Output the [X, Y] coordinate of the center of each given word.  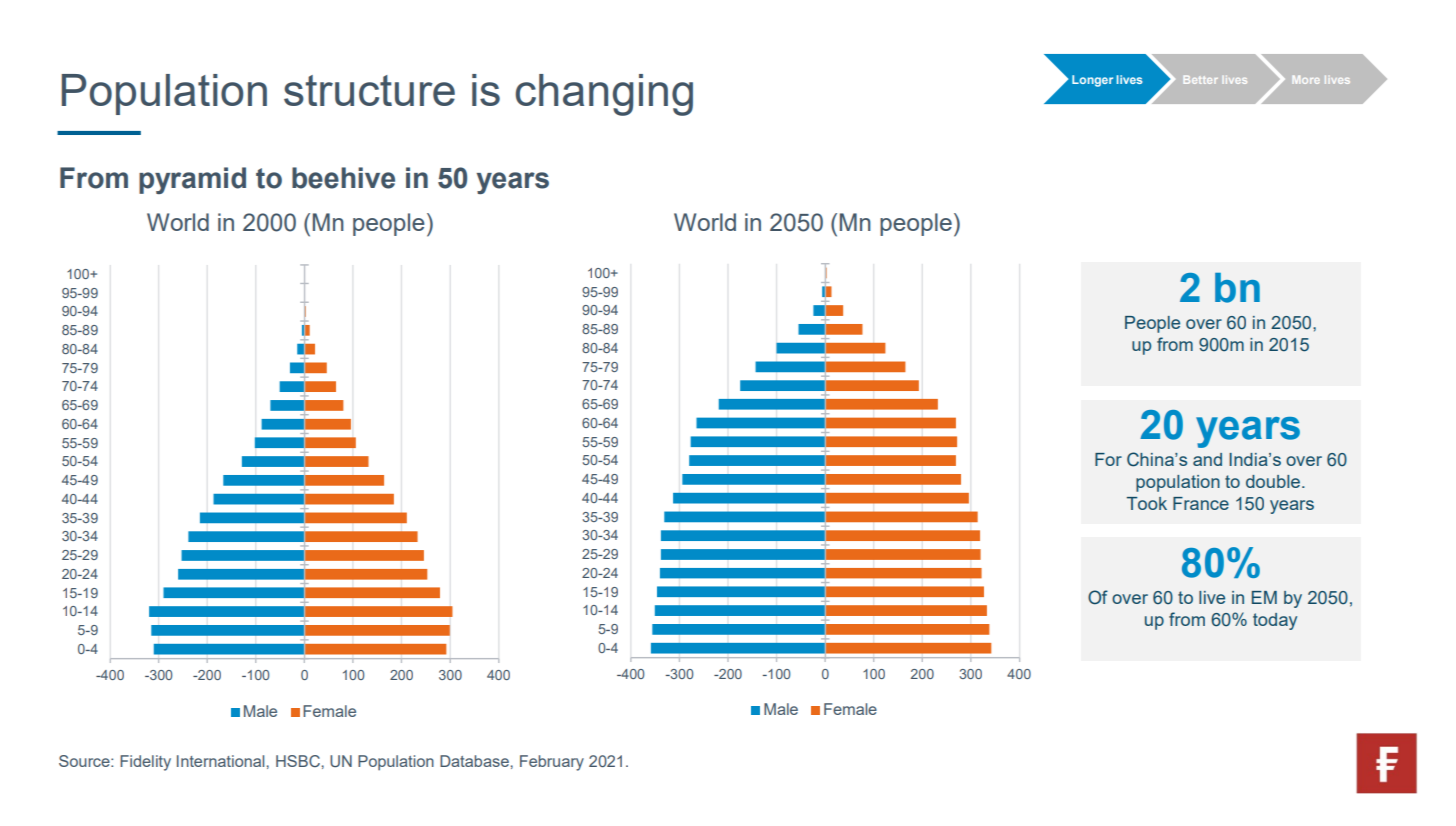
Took [1146, 503]
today [1275, 621]
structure [369, 90]
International [220, 761]
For [1108, 459]
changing [604, 95]
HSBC [298, 761]
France [1201, 503]
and [1207, 459]
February [552, 763]
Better [1201, 79]
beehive [343, 178]
